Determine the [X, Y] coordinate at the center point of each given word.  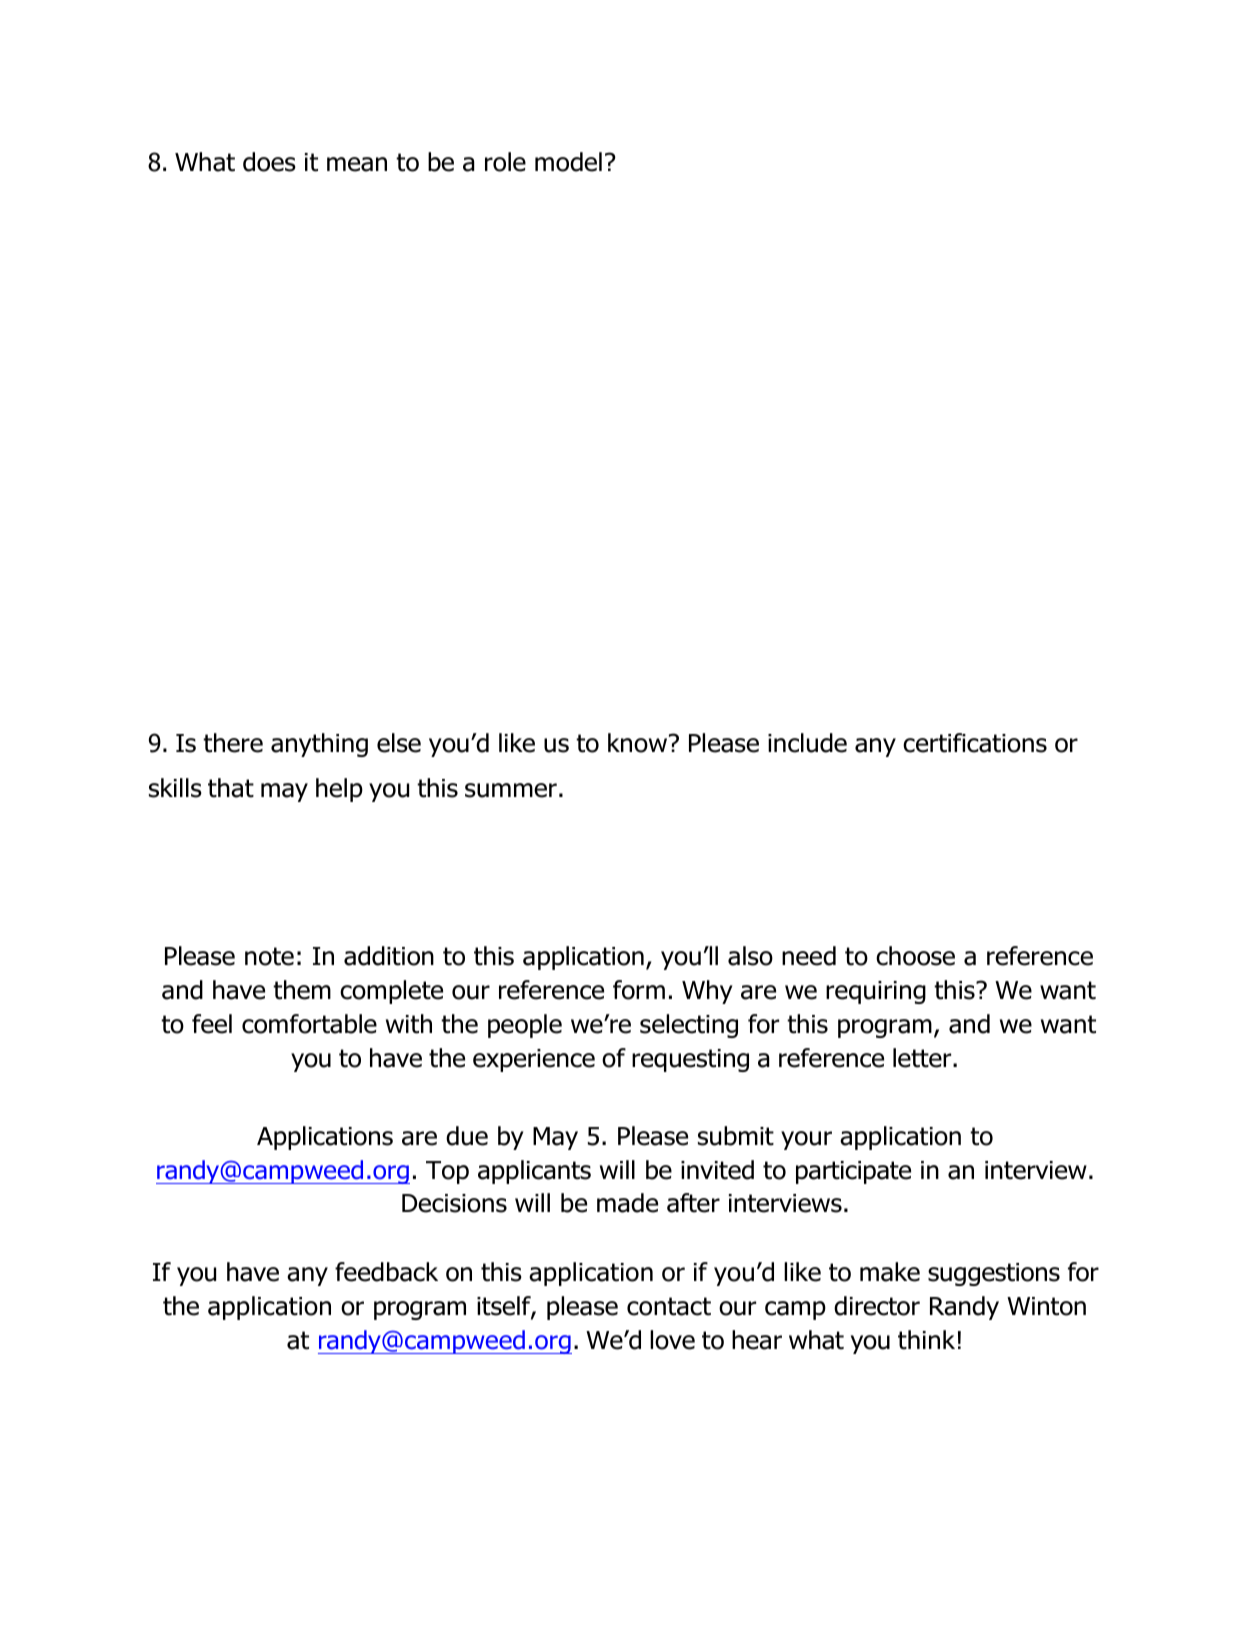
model [568, 162]
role [505, 162]
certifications [975, 743]
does [269, 162]
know [639, 743]
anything [319, 745]
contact [669, 1306]
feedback [386, 1272]
